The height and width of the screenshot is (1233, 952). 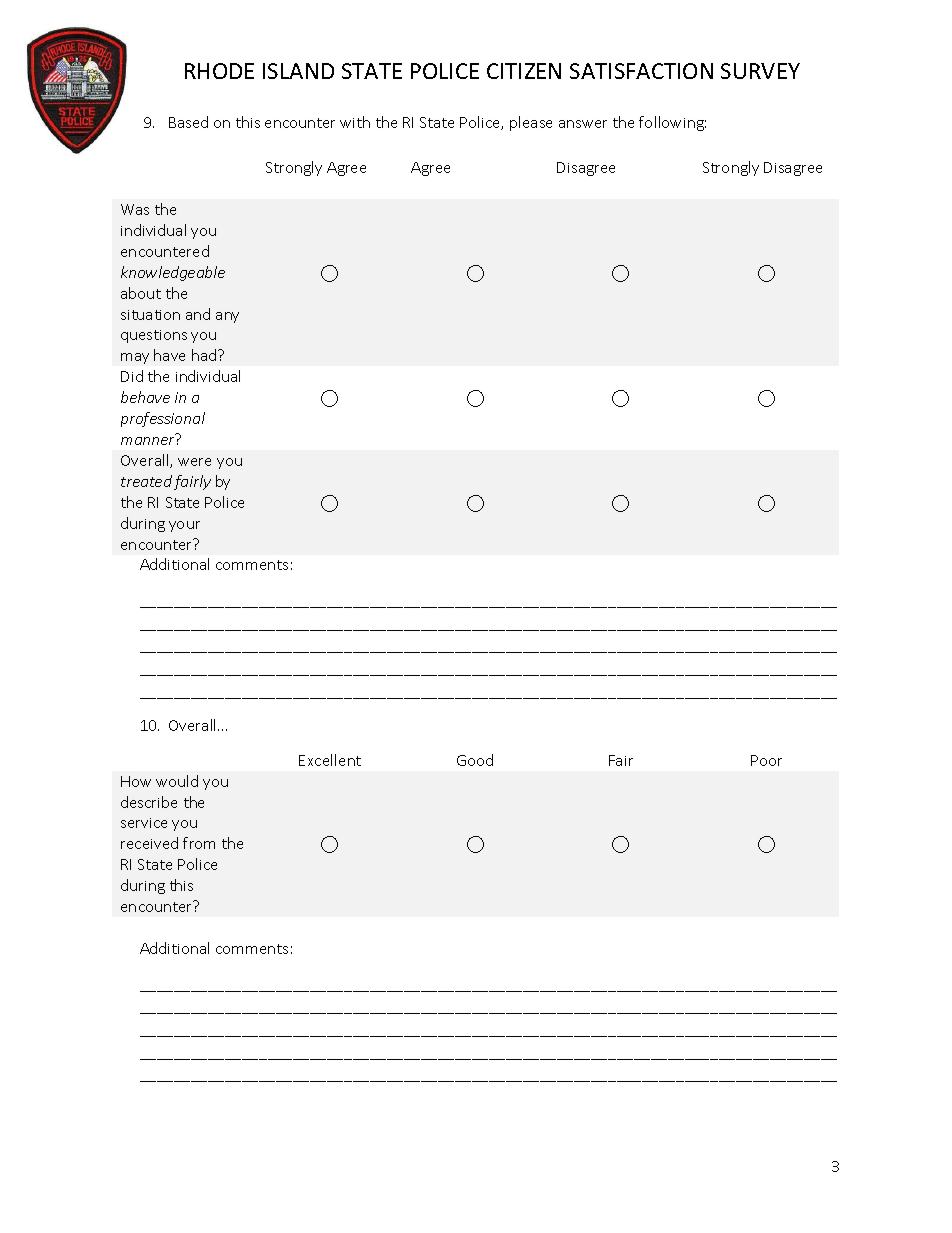 I want to click on treated, so click(x=146, y=481).
